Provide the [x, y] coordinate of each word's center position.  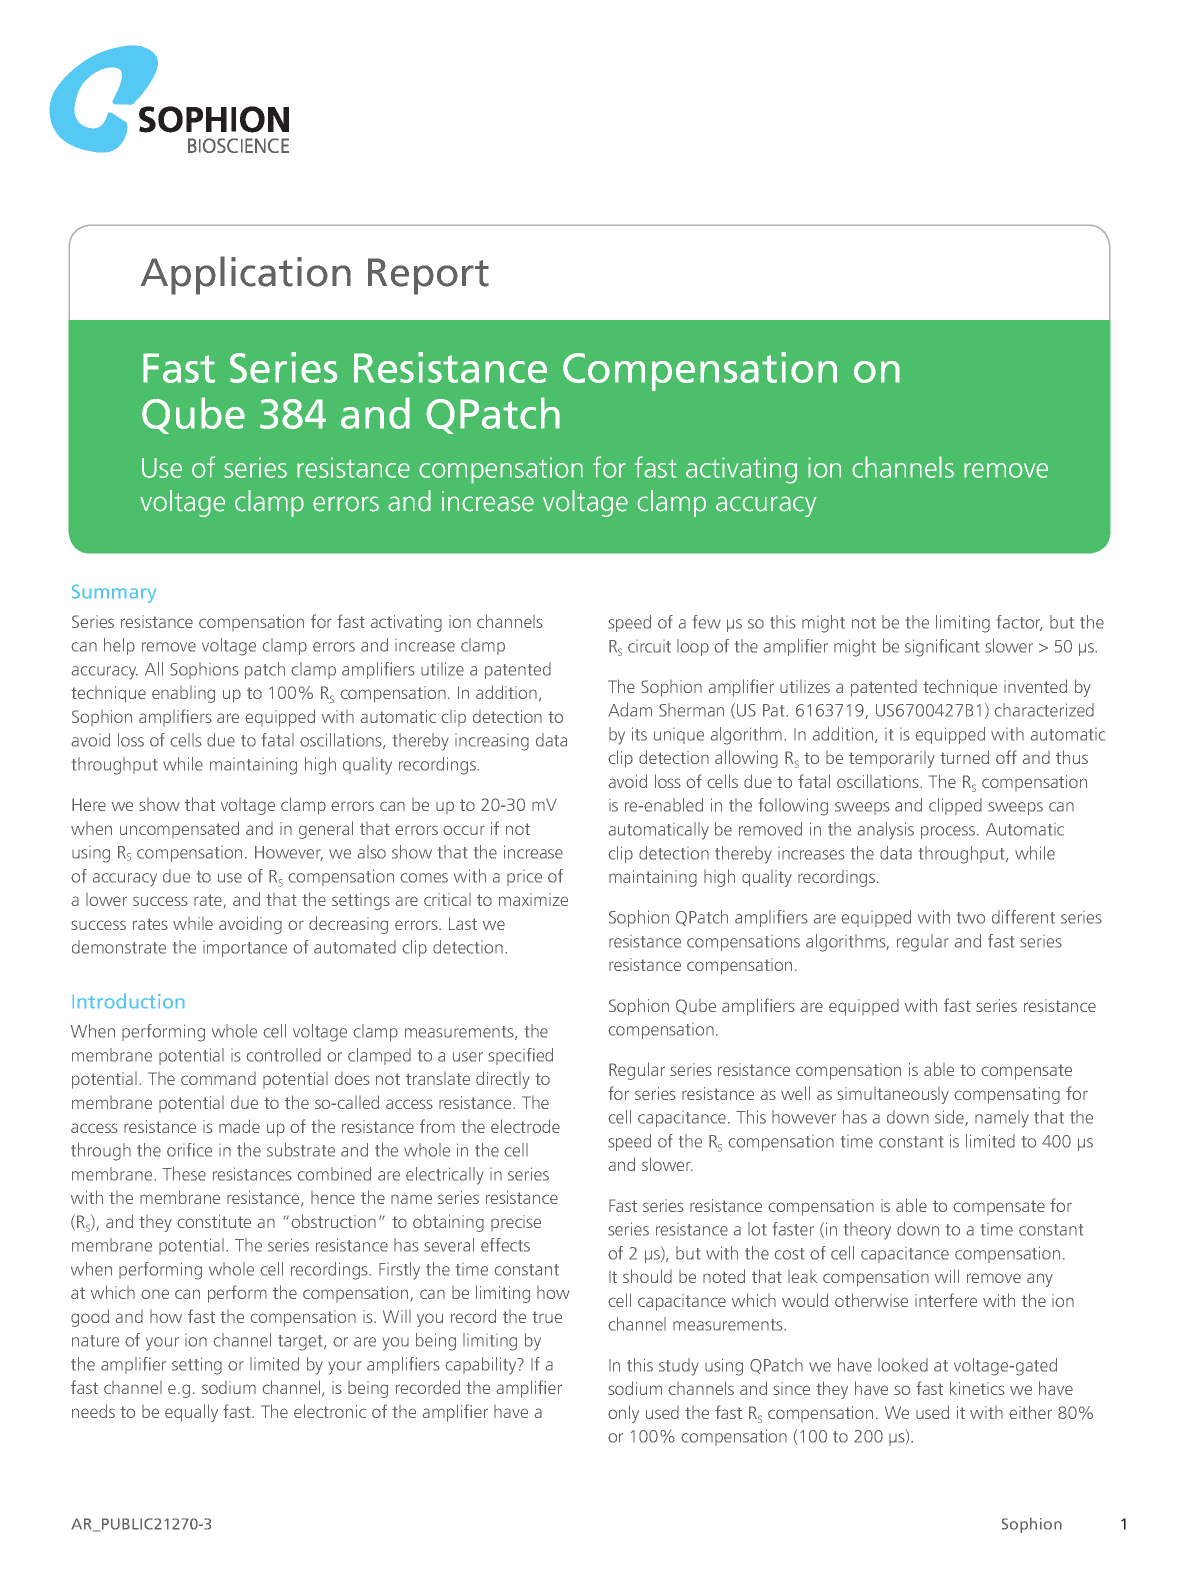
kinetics [977, 1388]
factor [1019, 623]
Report [428, 276]
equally [191, 1413]
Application [246, 275]
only [623, 1414]
